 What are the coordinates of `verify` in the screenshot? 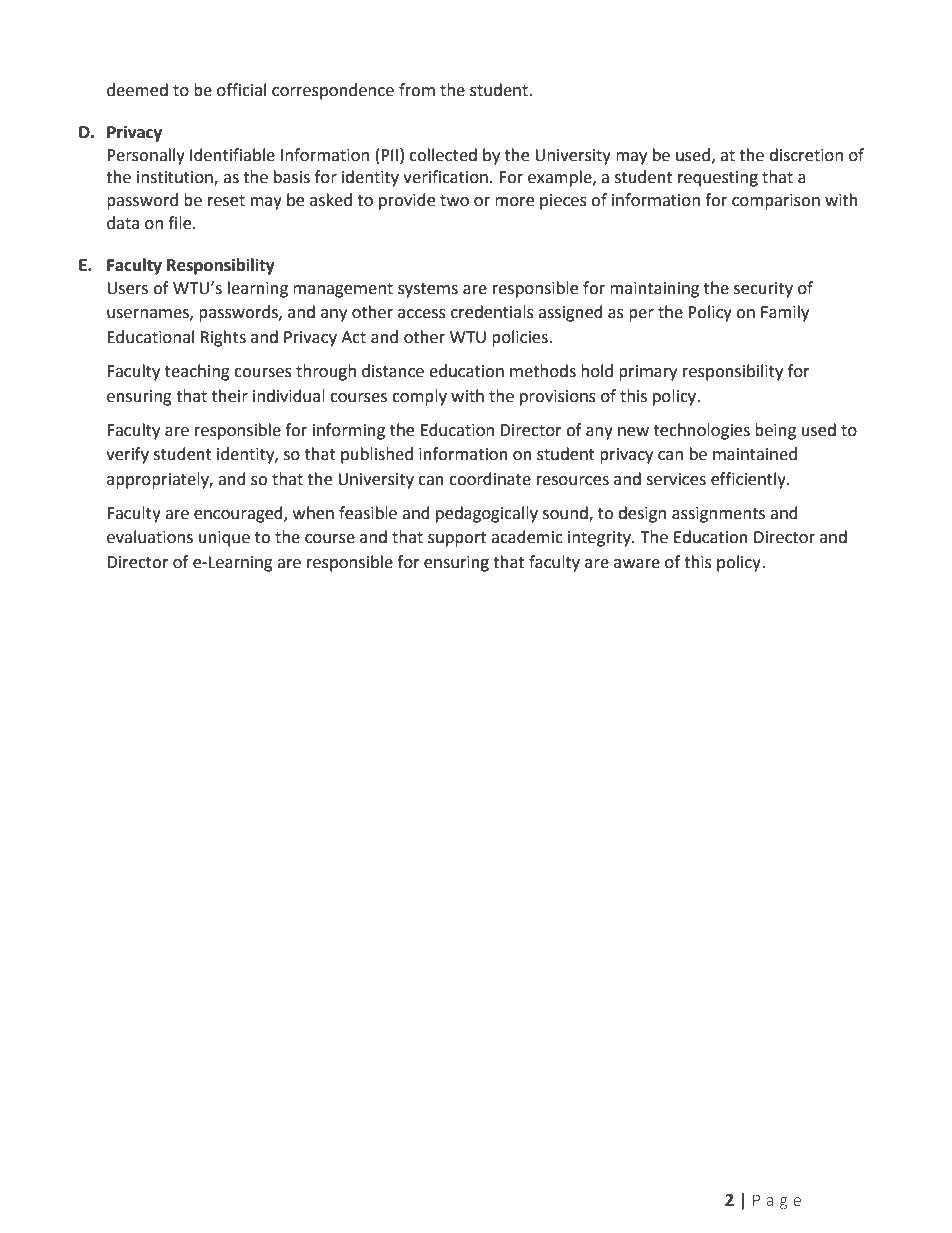 It's located at (127, 455).
